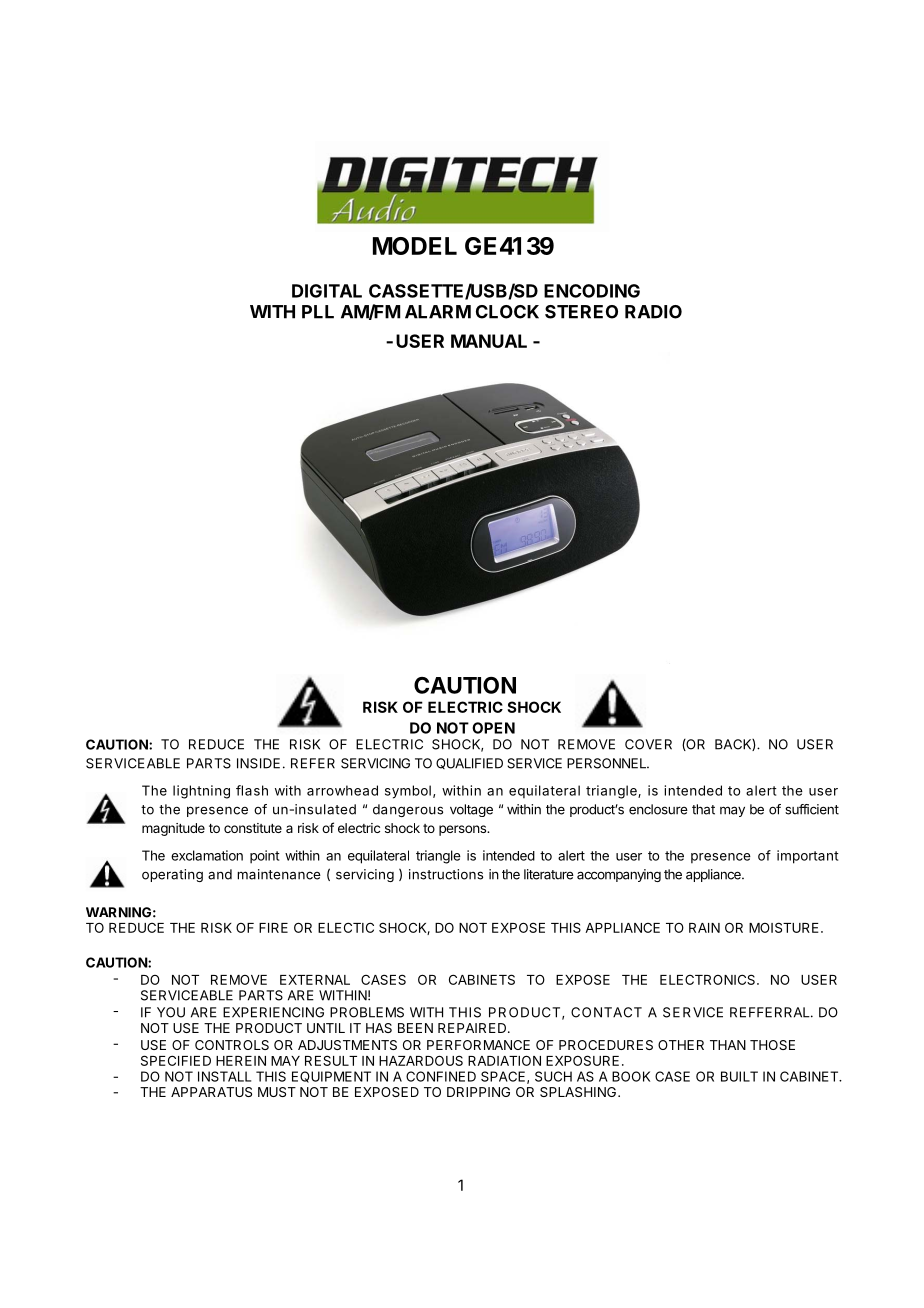 Image resolution: width=924 pixels, height=1308 pixels. I want to click on that, so click(703, 809).
